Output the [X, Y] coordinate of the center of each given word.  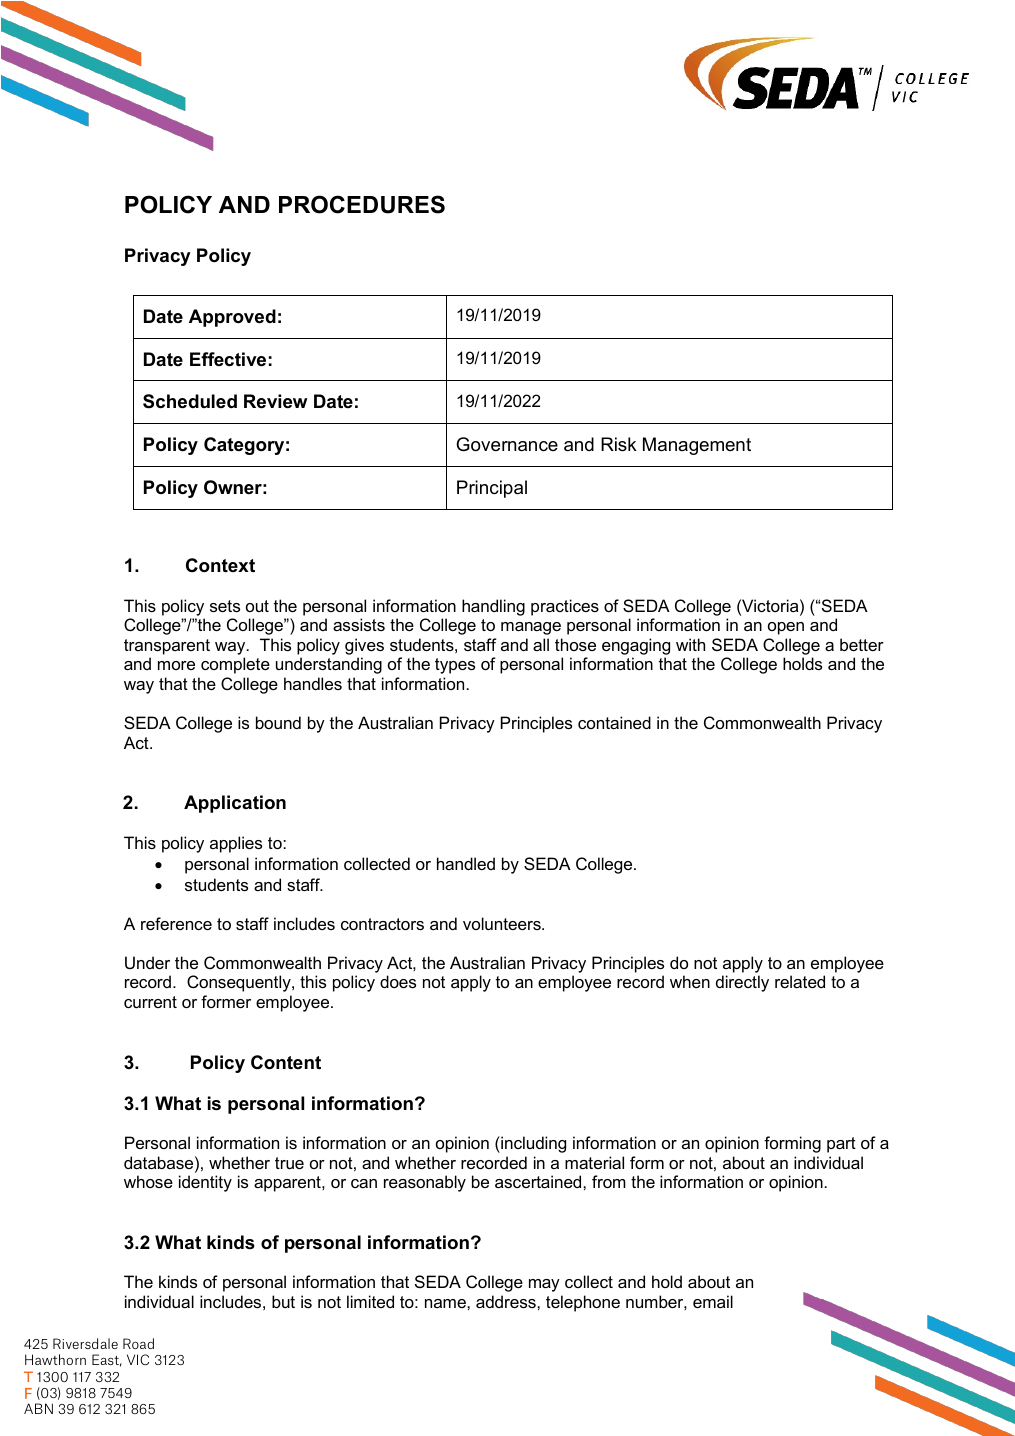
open [786, 628]
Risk [619, 444]
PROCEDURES [362, 204]
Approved [232, 318]
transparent [167, 647]
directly [742, 983]
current [150, 1002]
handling [493, 607]
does [398, 981]
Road [138, 1343]
